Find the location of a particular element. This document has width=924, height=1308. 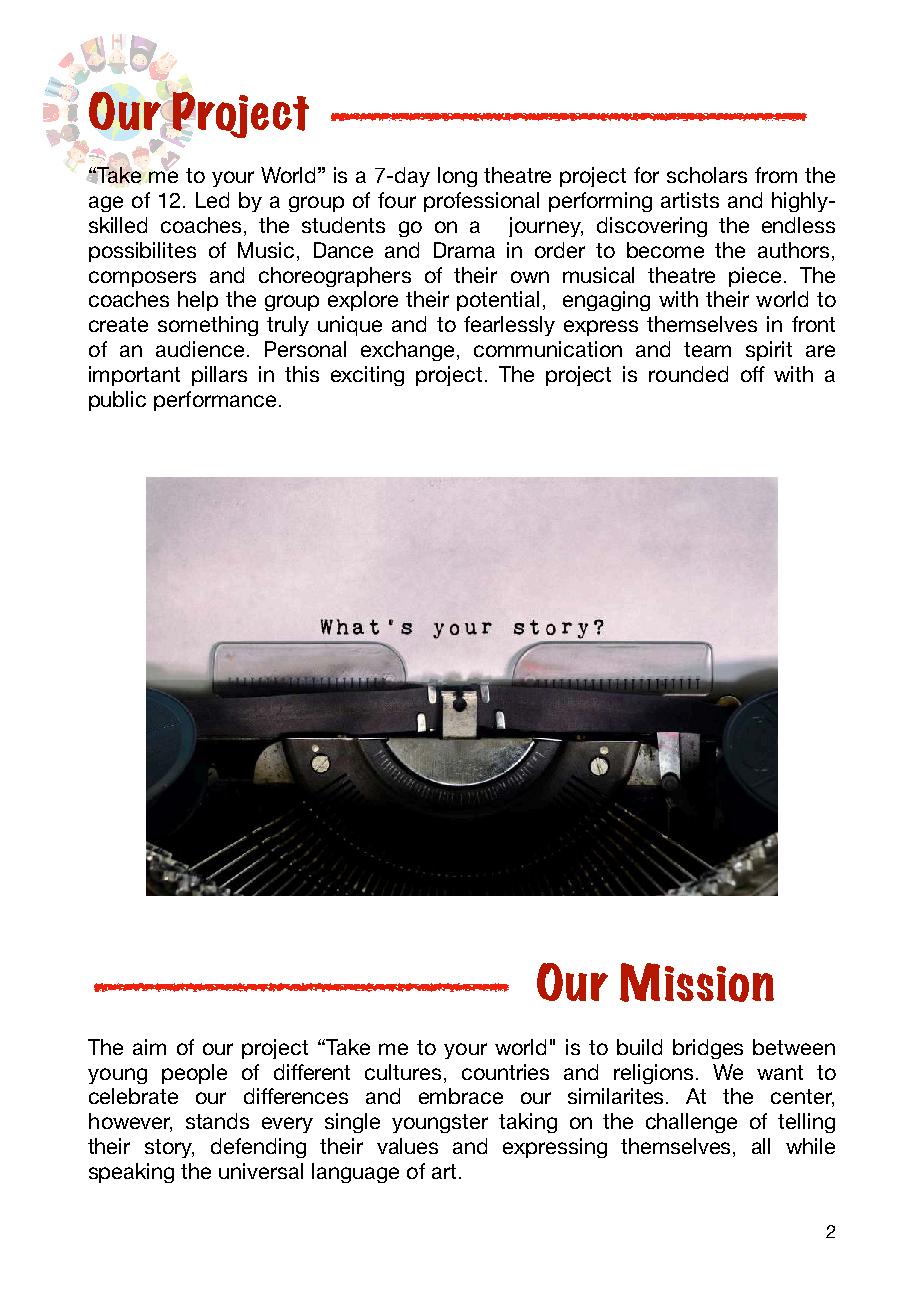

story is located at coordinates (169, 1148).
